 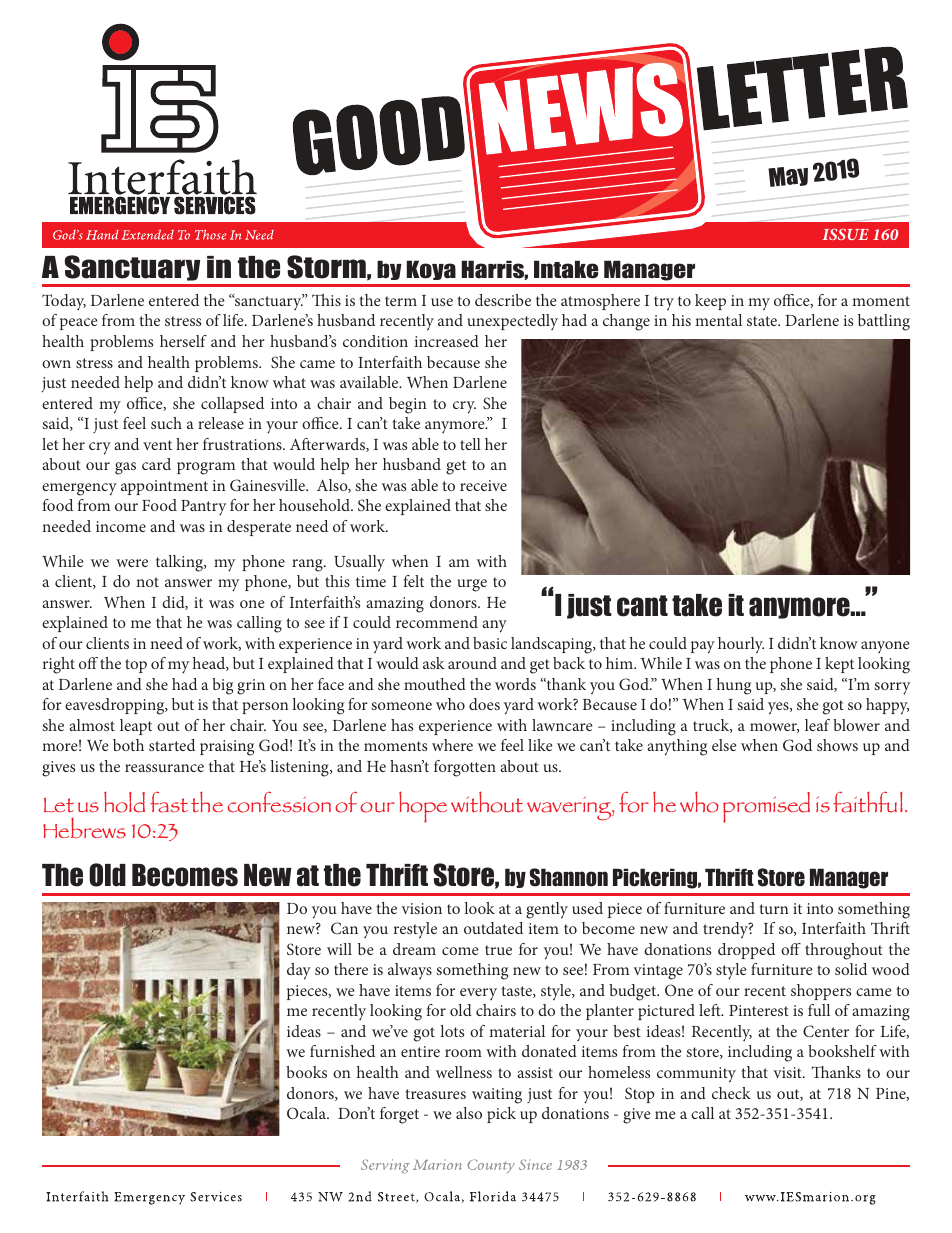 I want to click on waiting, so click(x=497, y=1096).
